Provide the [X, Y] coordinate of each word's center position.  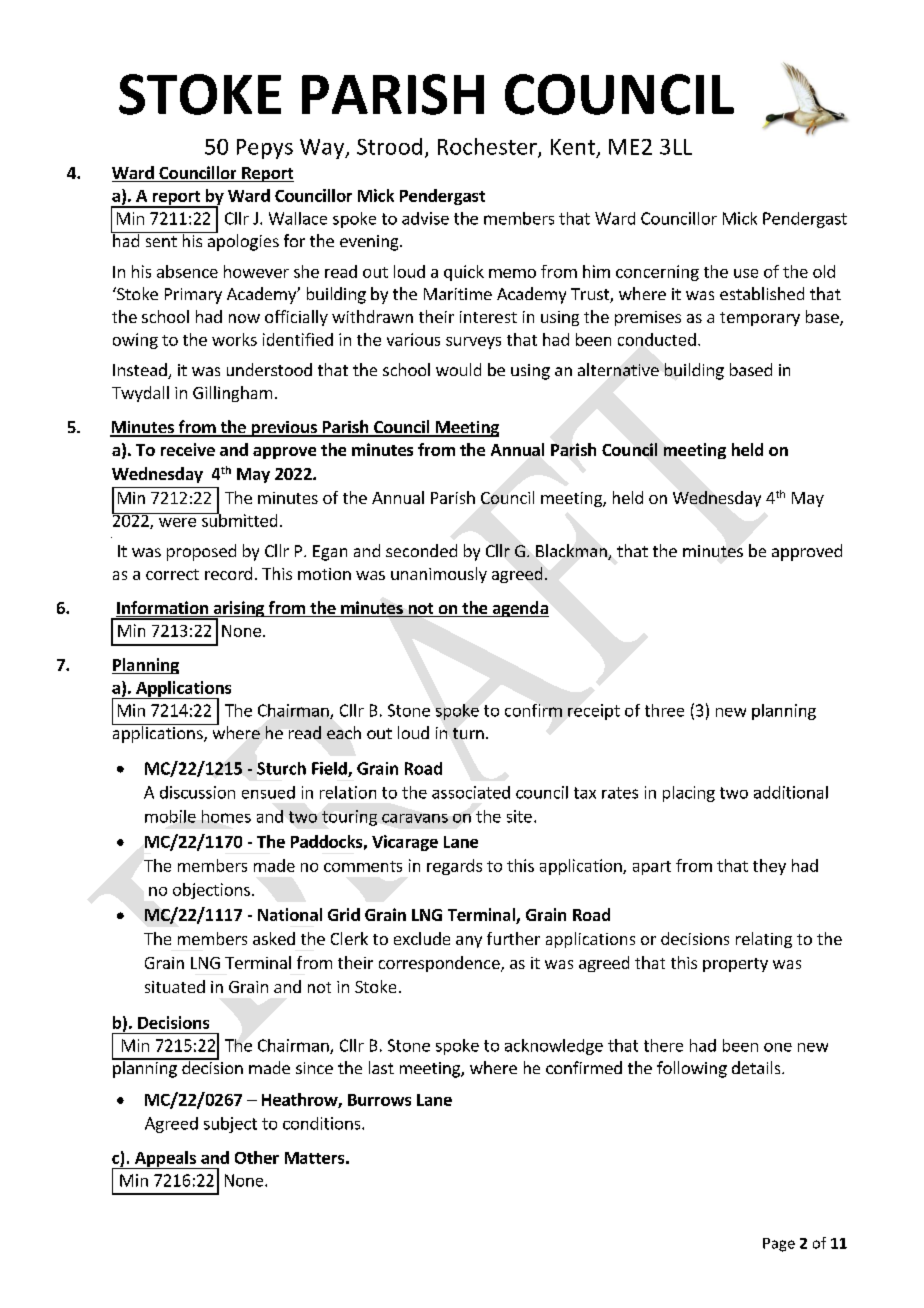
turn [468, 733]
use [746, 273]
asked [274, 938]
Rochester [488, 147]
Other [257, 1157]
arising [238, 610]
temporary [760, 319]
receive [188, 449]
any [469, 942]
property [735, 965]
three [664, 710]
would [458, 369]
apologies [242, 241]
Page [779, 1245]
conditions [323, 1123]
